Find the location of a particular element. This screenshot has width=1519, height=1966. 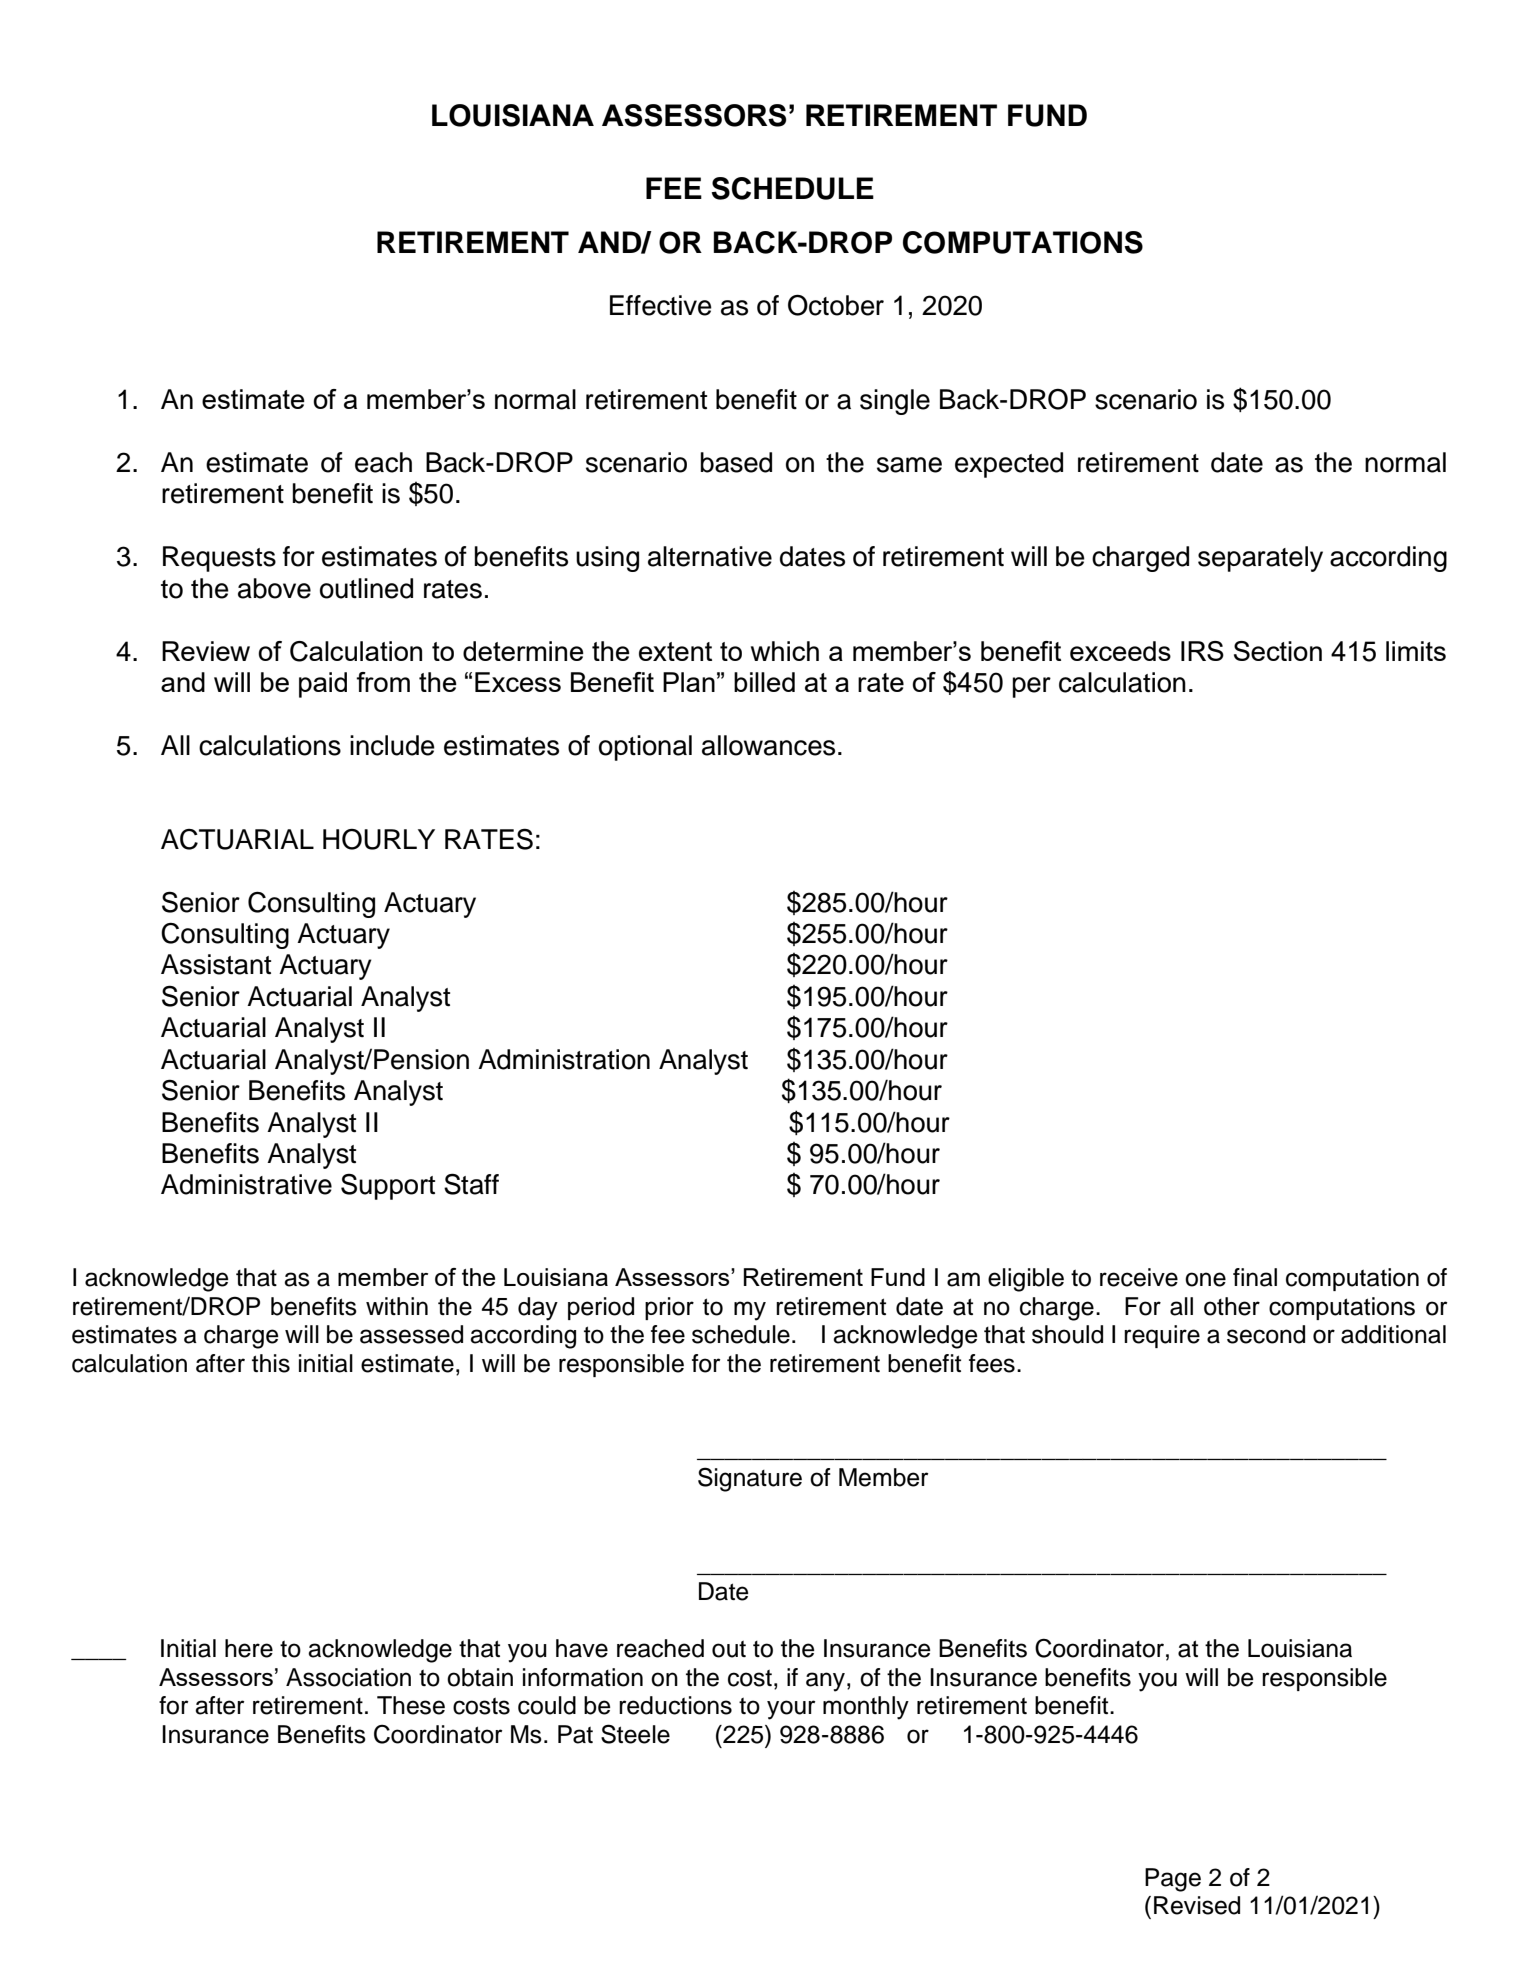

October is located at coordinates (836, 305).
